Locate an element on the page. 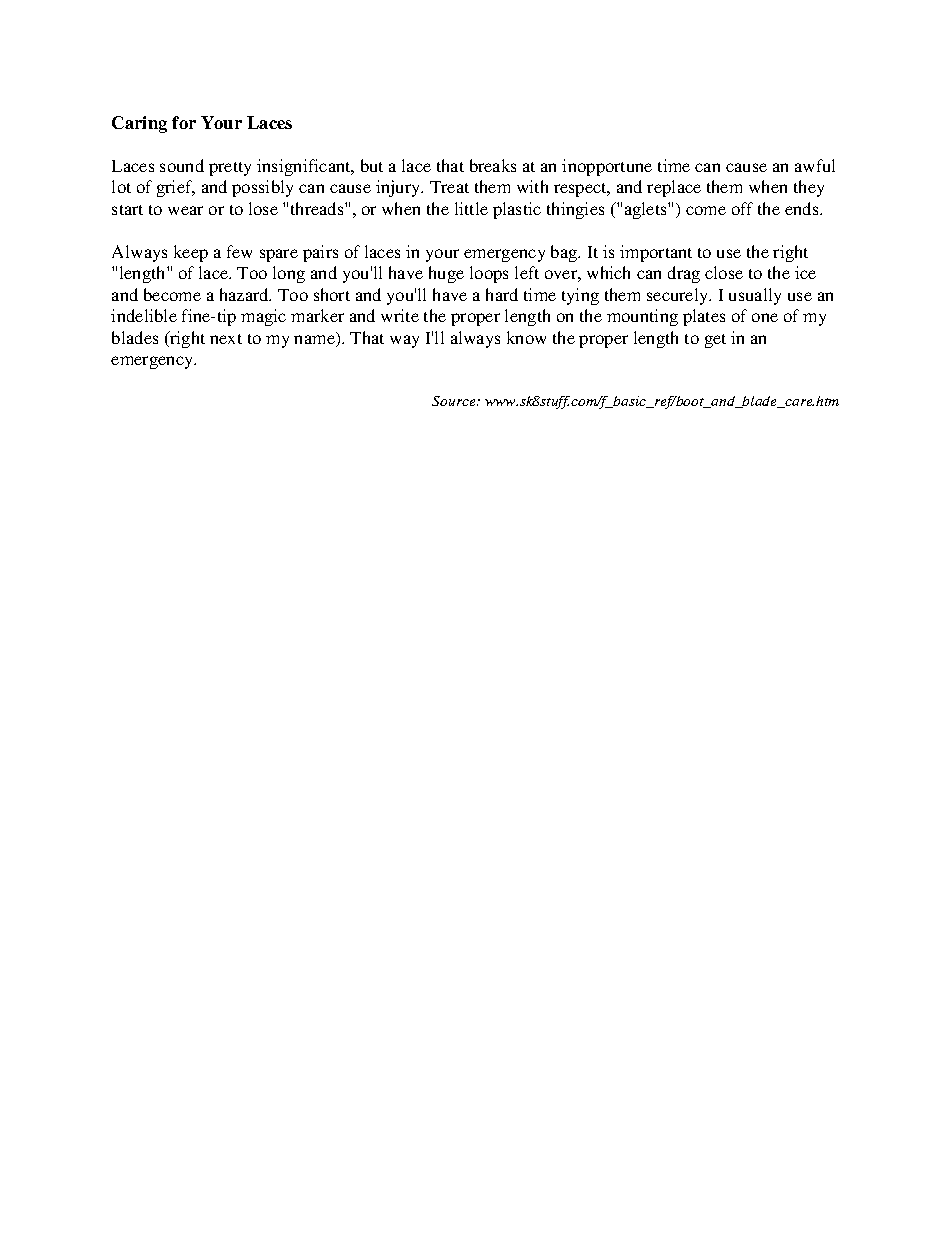  know is located at coordinates (526, 337).
